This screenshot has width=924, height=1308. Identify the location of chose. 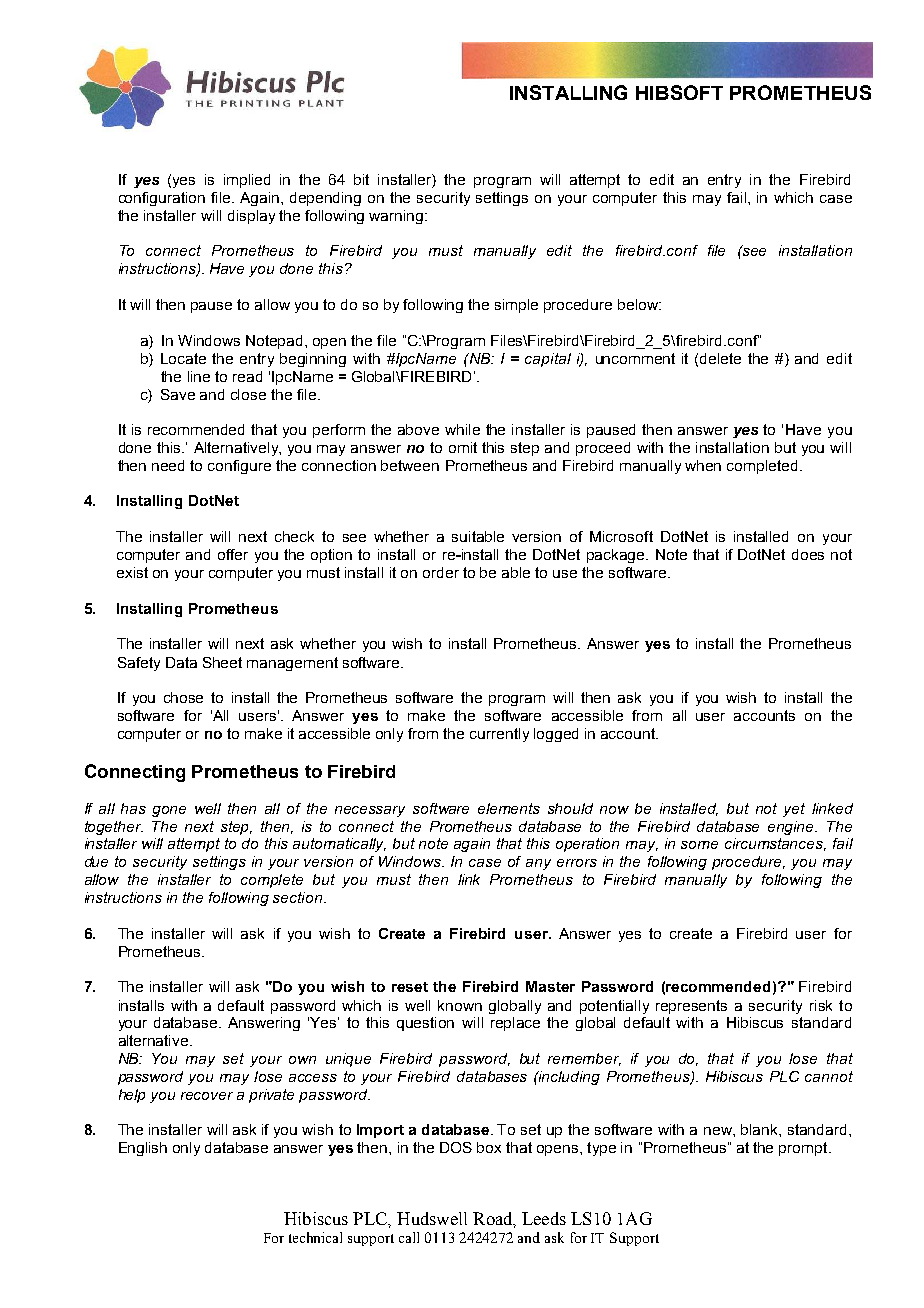
(183, 697).
